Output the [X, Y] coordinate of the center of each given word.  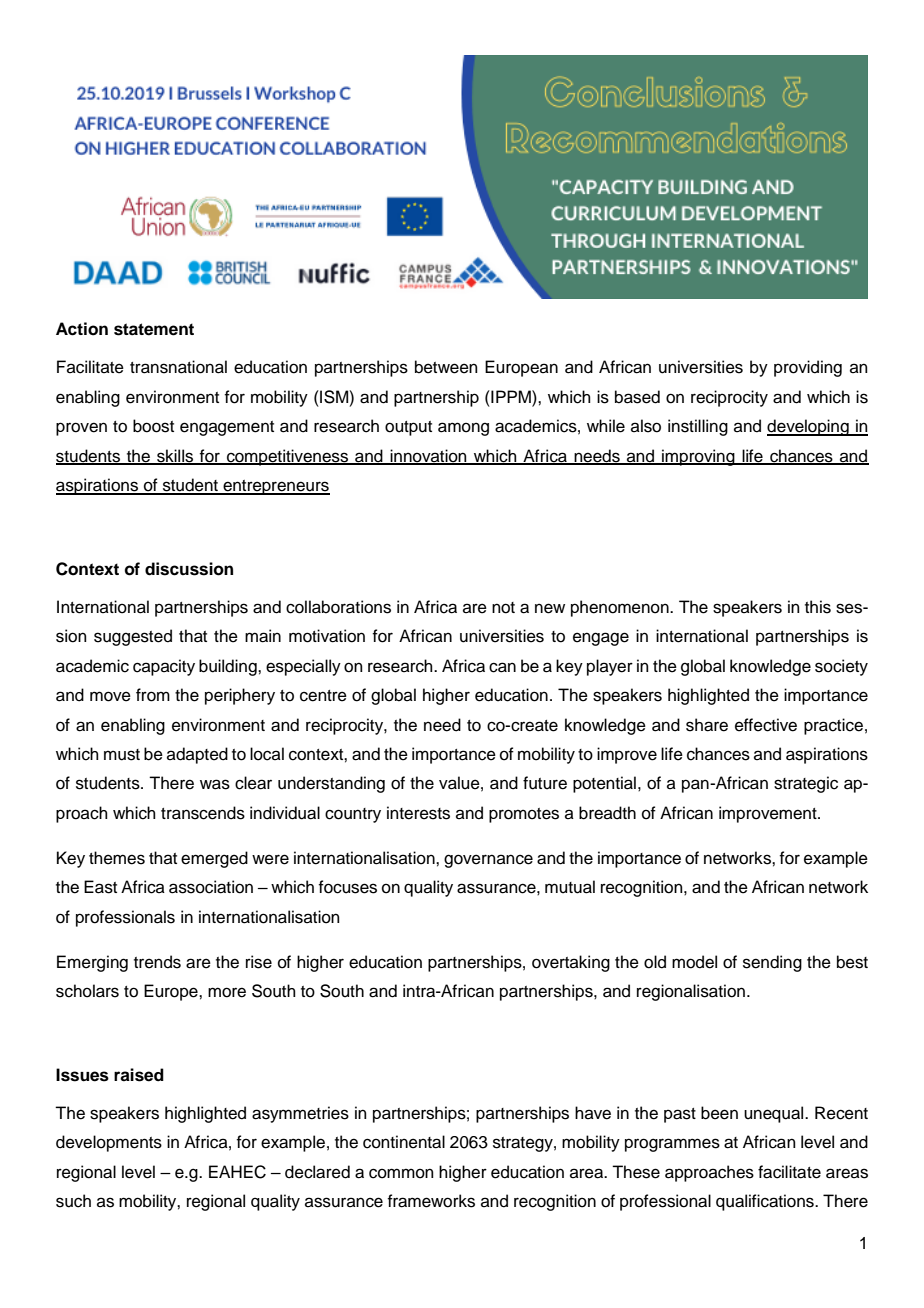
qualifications [766, 1202]
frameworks [431, 1201]
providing [808, 368]
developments [109, 1143]
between [446, 367]
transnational [178, 367]
